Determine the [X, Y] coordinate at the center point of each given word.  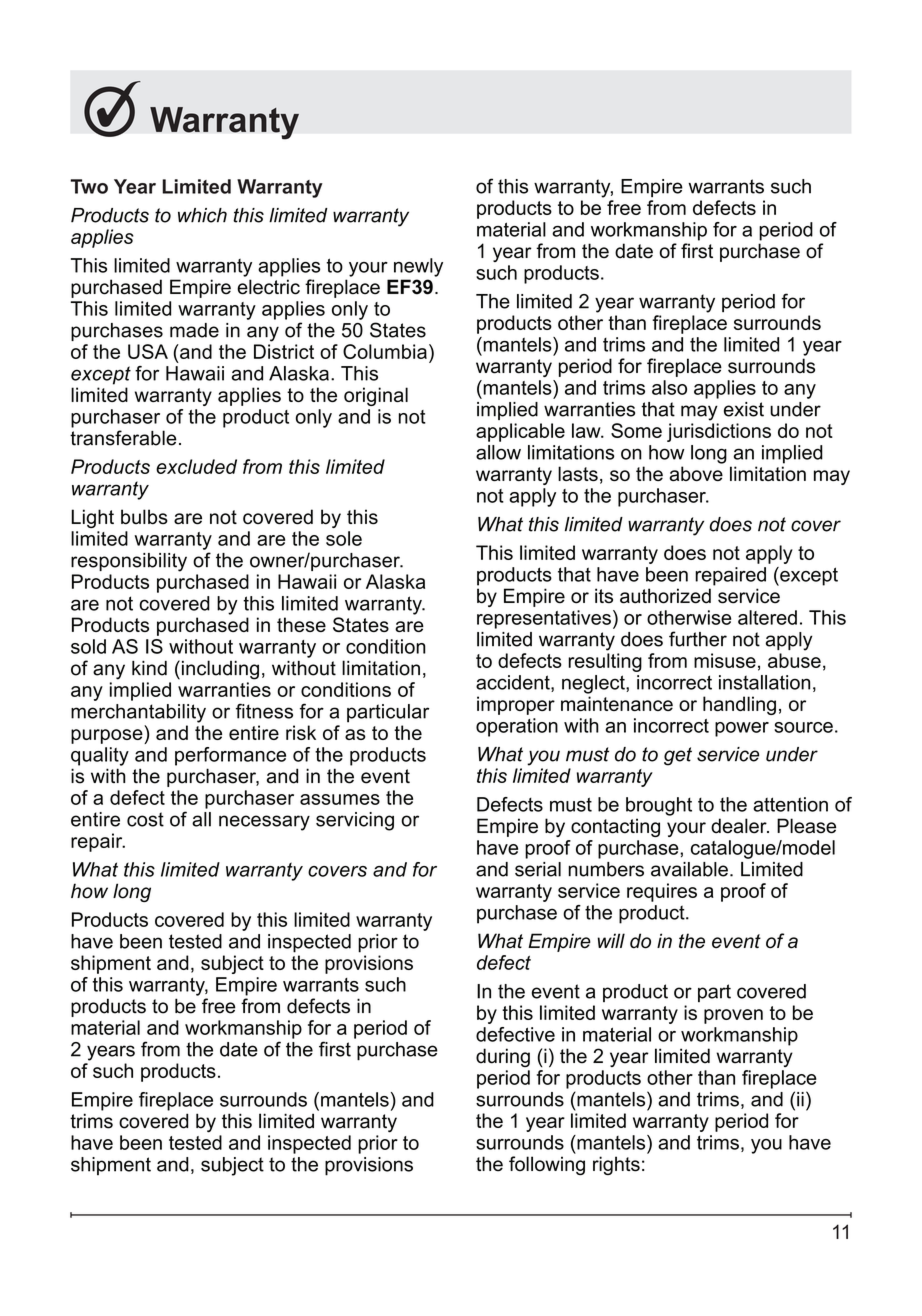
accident [514, 683]
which [202, 215]
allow [498, 452]
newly [418, 267]
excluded [196, 466]
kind [149, 668]
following [547, 1165]
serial [538, 869]
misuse [725, 660]
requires [662, 892]
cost [145, 819]
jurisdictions [719, 432]
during [503, 1057]
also [669, 387]
